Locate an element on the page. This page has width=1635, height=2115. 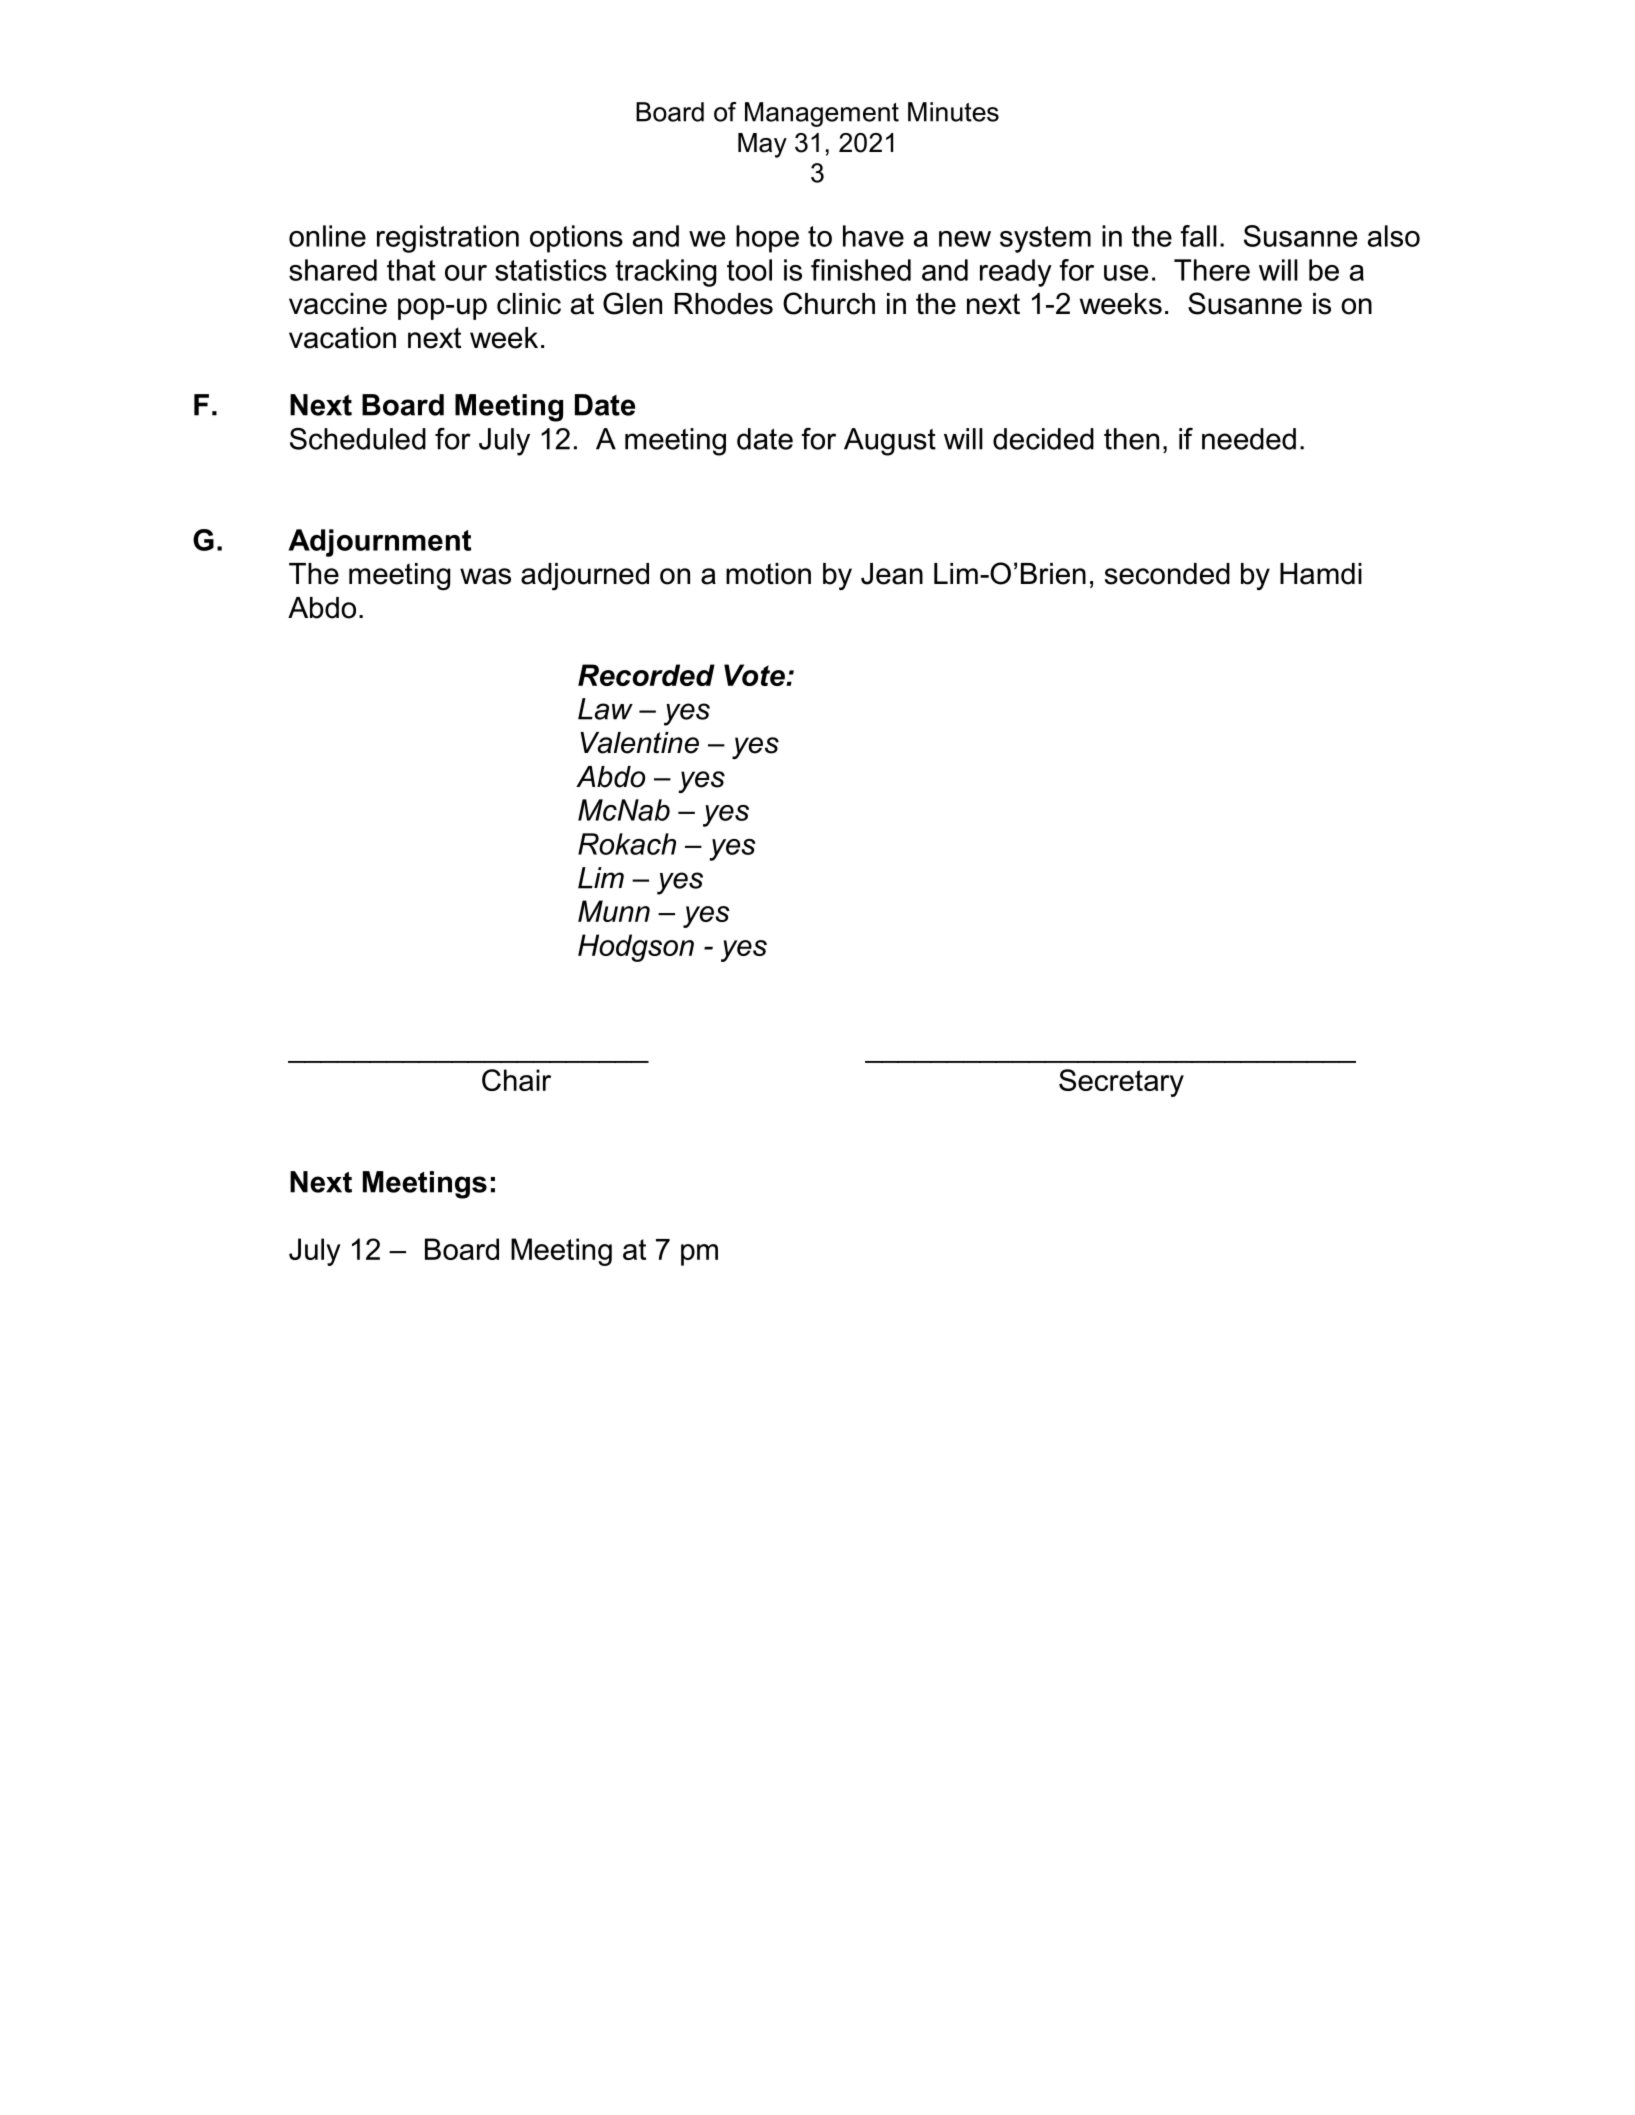
fall is located at coordinates (1198, 236).
